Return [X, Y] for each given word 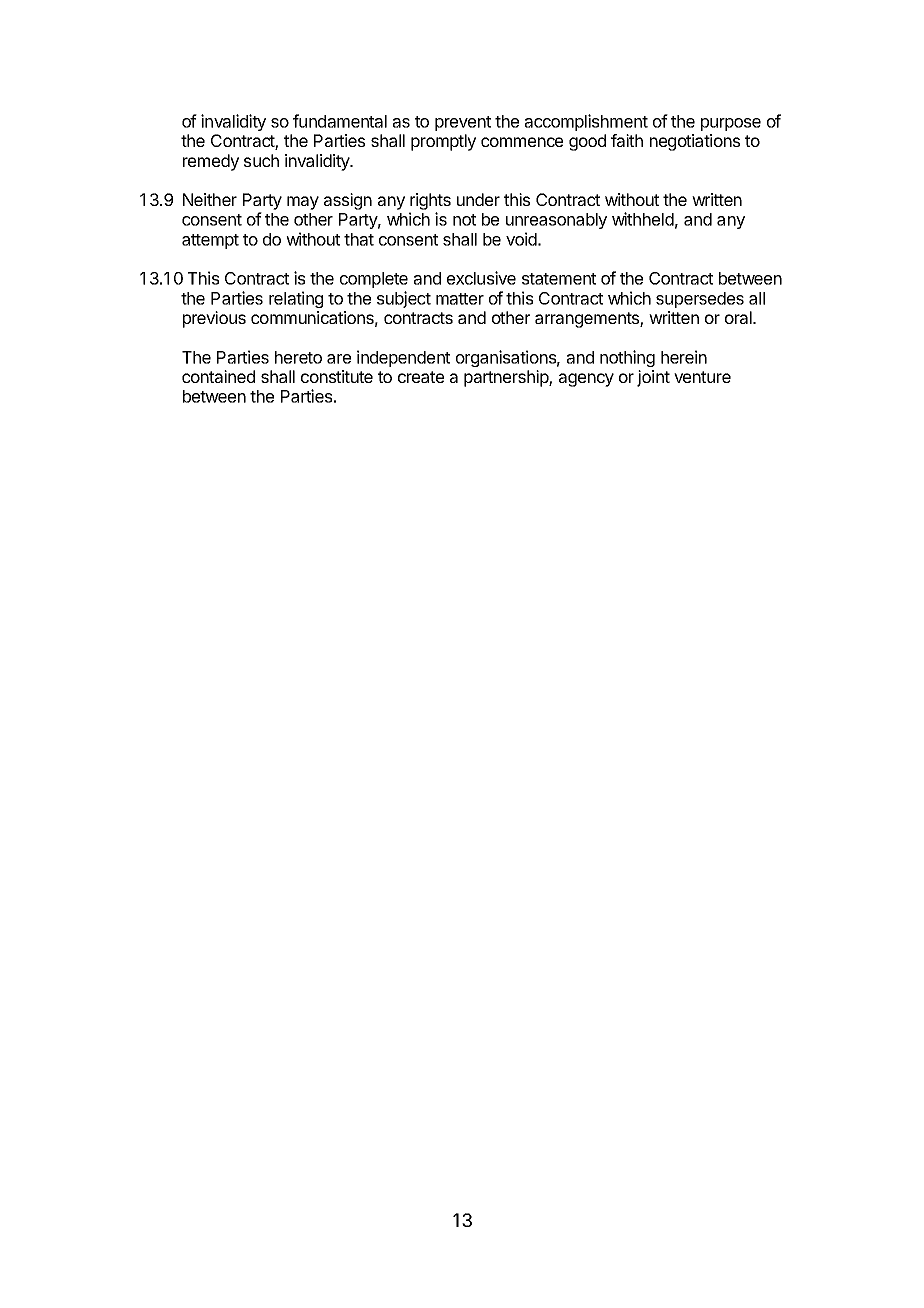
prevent [463, 123]
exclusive [481, 278]
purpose [731, 124]
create [421, 377]
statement [559, 279]
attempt [210, 241]
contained [218, 376]
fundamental [340, 121]
